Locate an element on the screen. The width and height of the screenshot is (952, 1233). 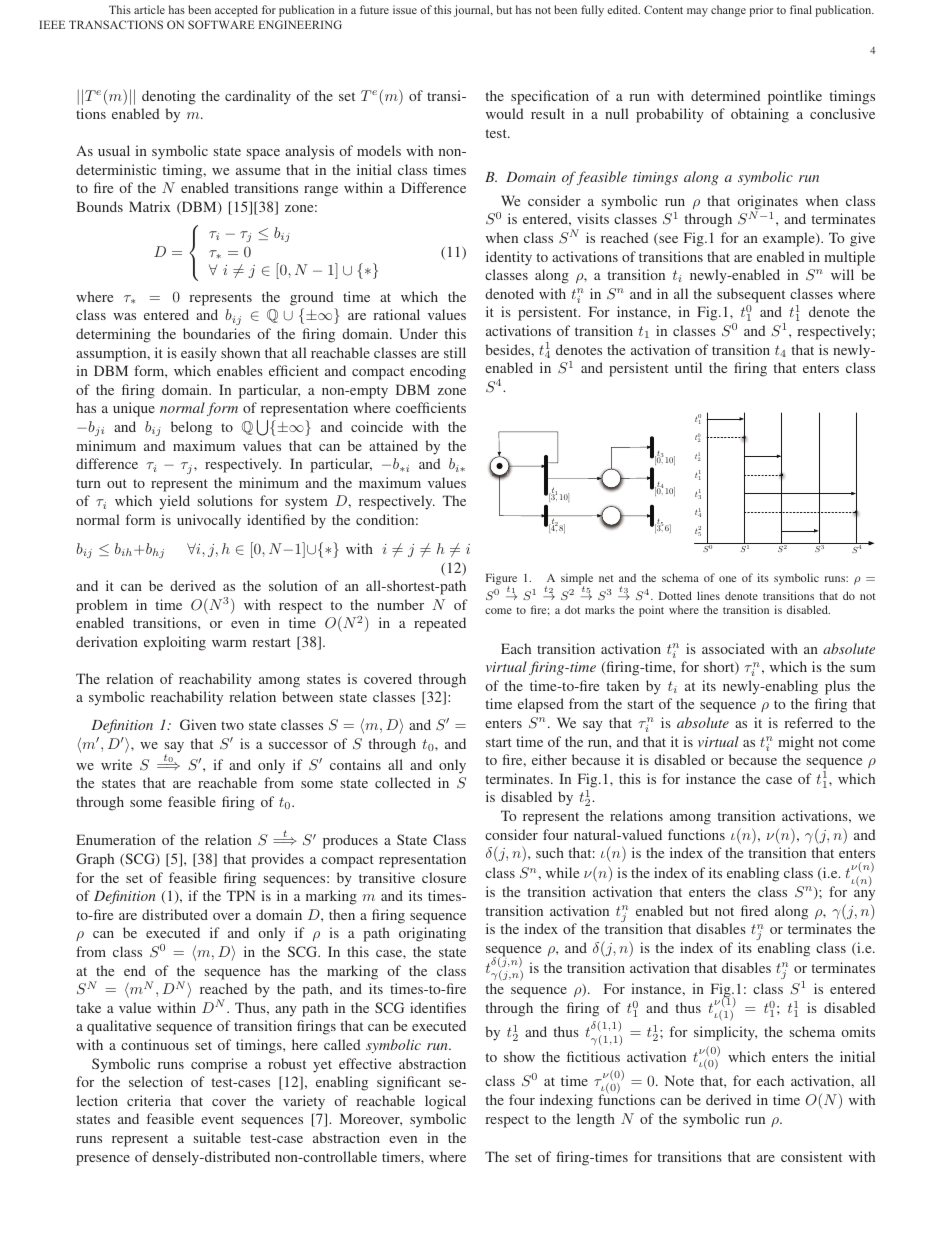
journal is located at coordinates (473, 11).
